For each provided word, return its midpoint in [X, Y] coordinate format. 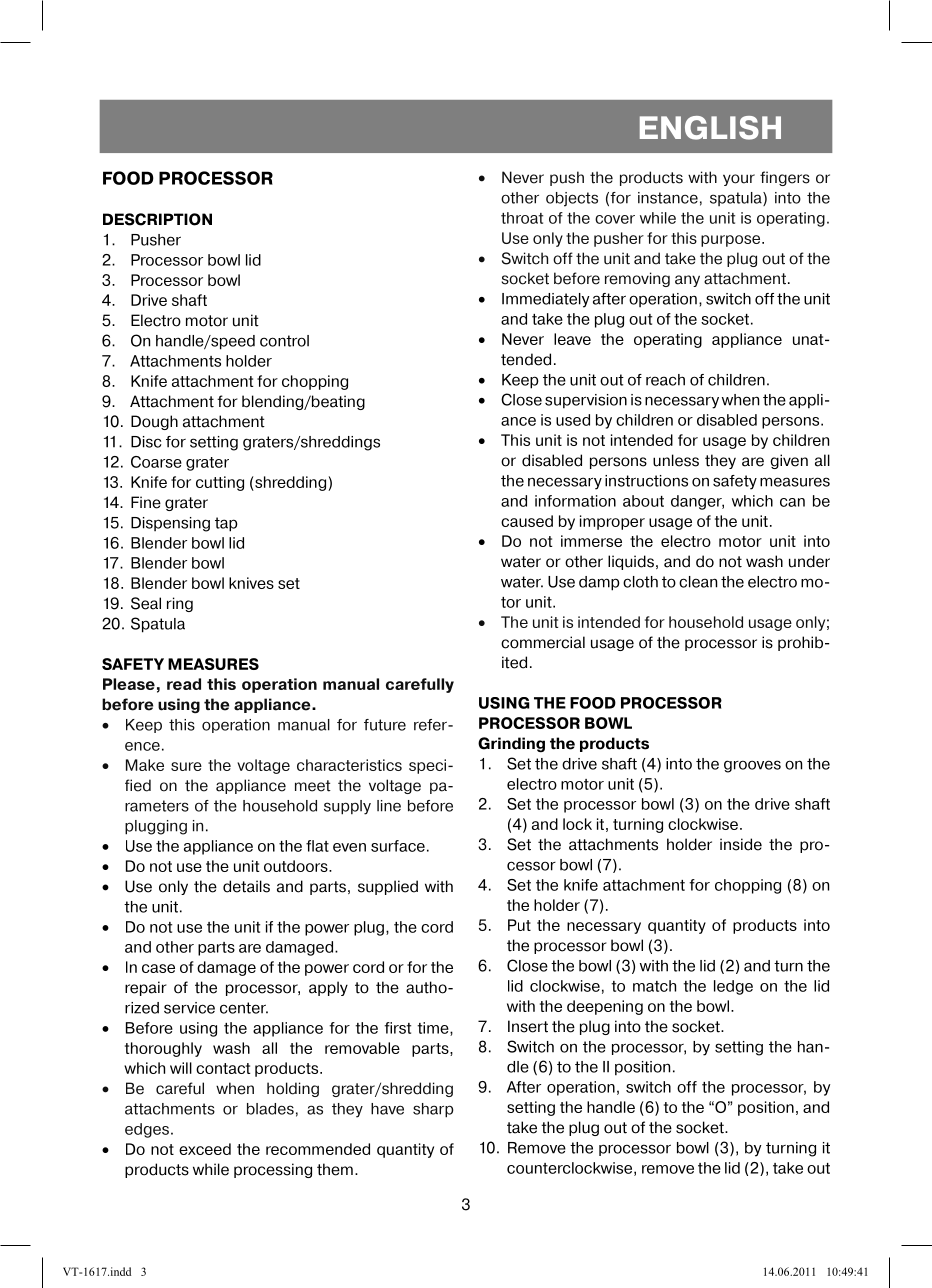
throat [522, 218]
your [739, 180]
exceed [205, 1149]
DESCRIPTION [157, 219]
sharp [433, 1110]
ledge [733, 987]
